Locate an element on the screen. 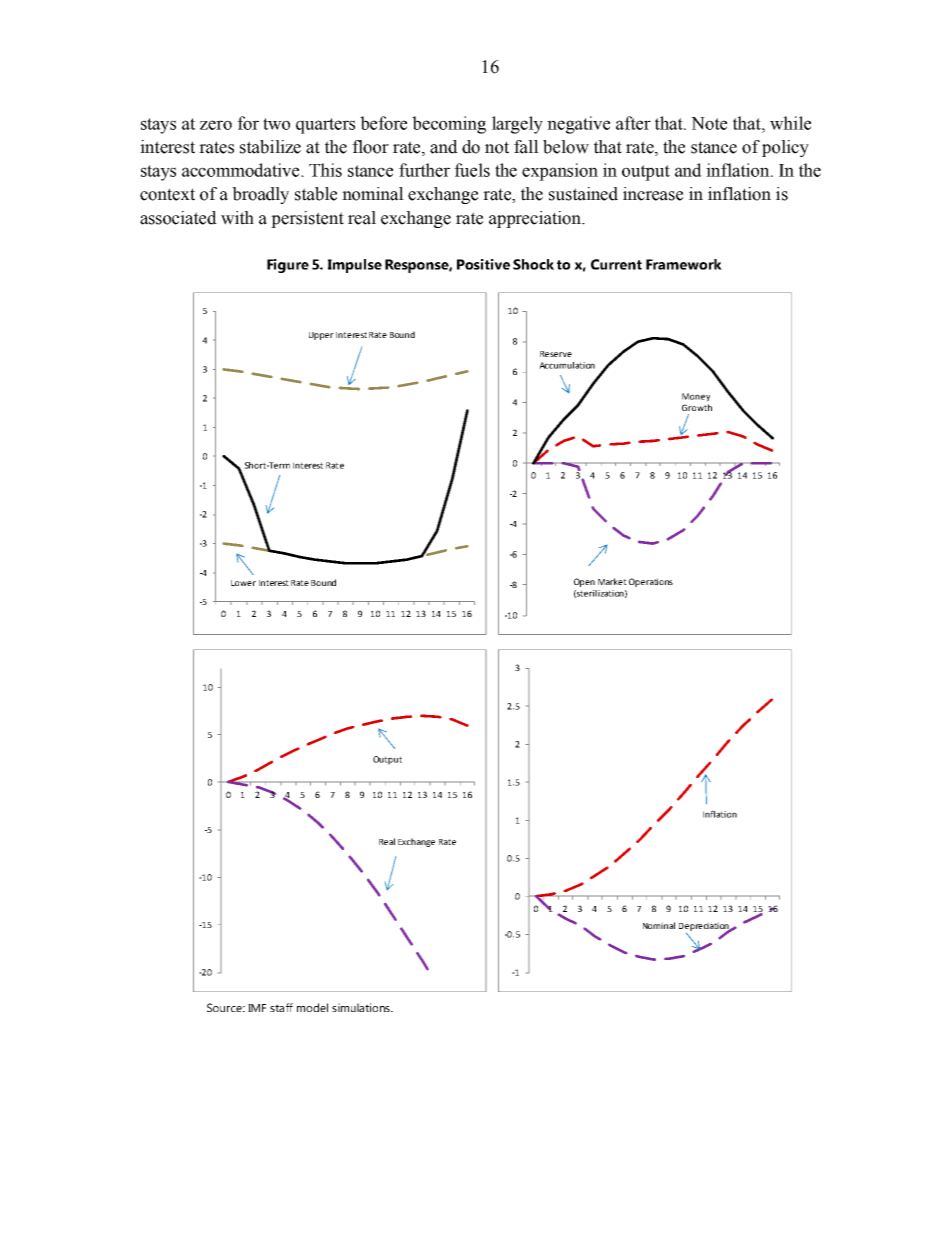 The image size is (952, 1233). Lower is located at coordinates (243, 583).
